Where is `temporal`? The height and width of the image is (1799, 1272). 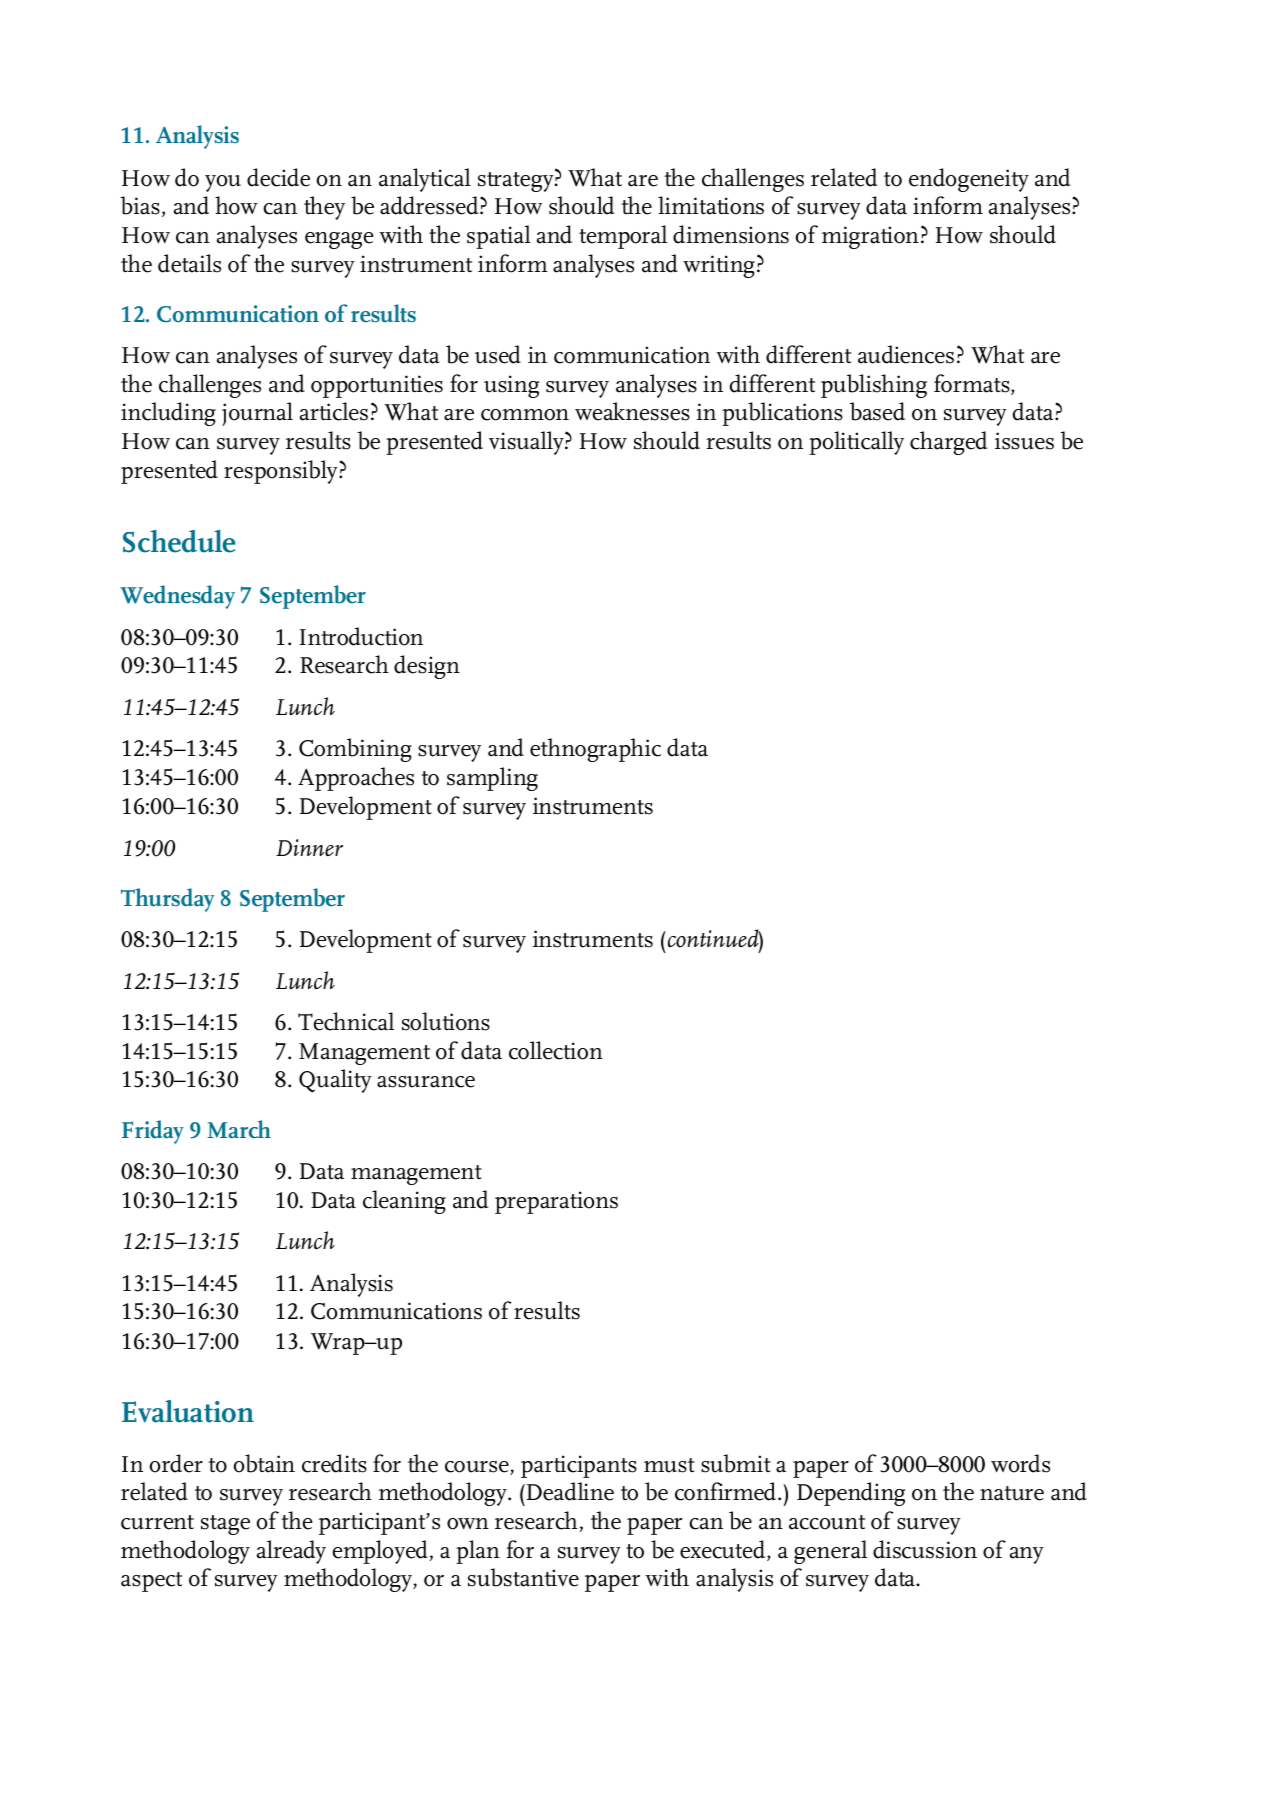 temporal is located at coordinates (623, 237).
